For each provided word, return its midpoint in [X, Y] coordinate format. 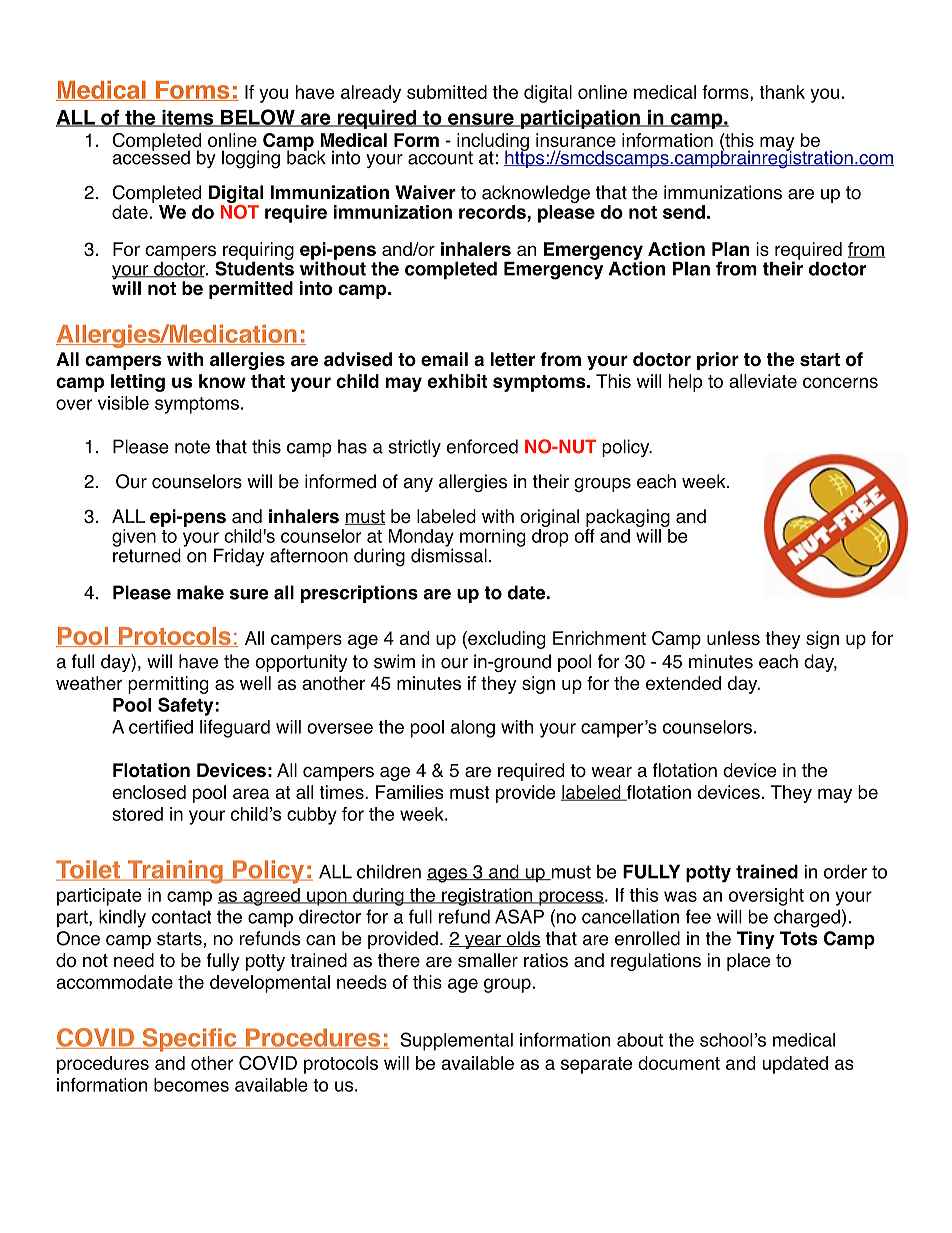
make [200, 592]
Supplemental [456, 1041]
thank [782, 92]
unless [733, 638]
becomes [191, 1085]
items [188, 118]
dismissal [449, 554]
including [493, 143]
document [679, 1063]
